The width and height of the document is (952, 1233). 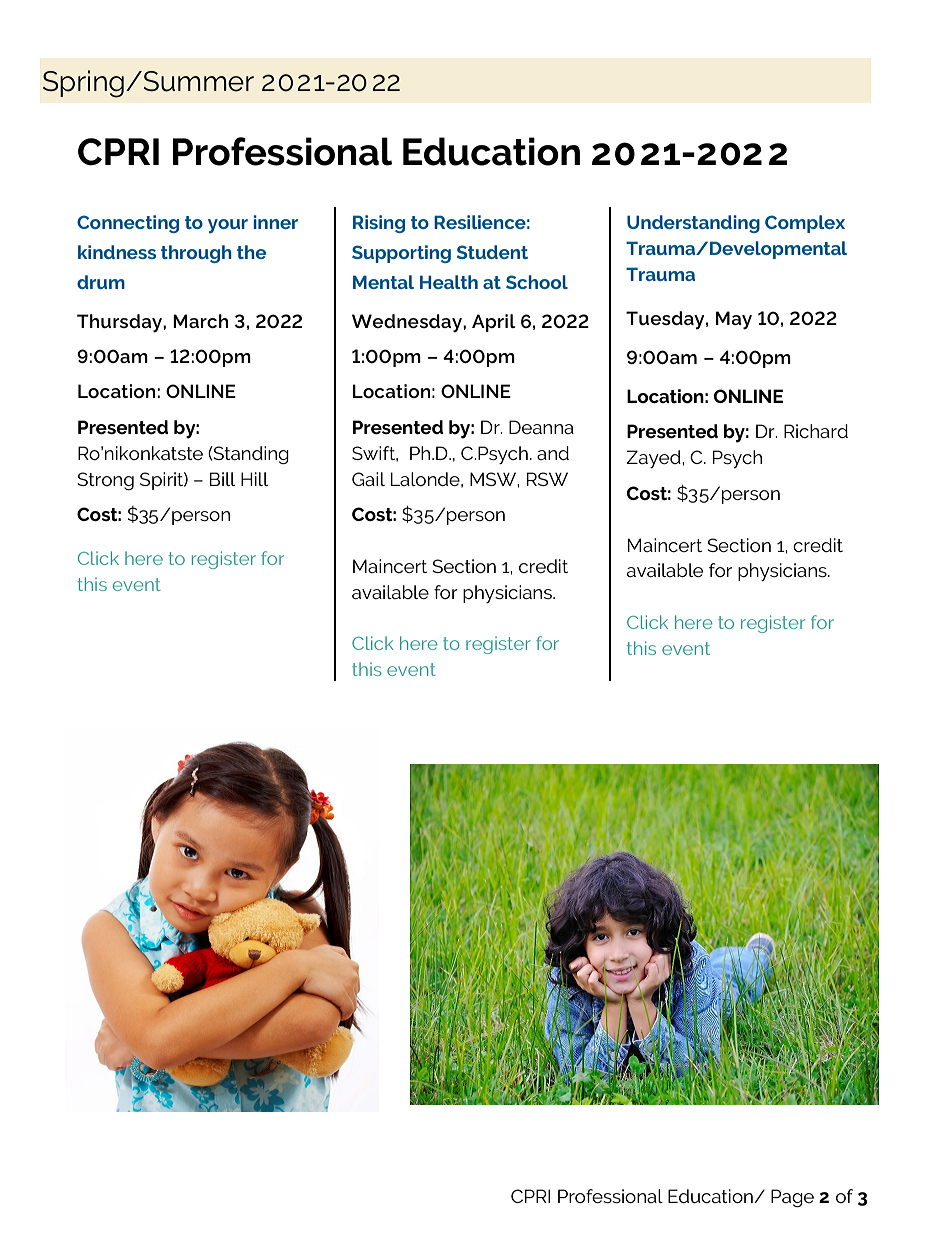 What do you see at coordinates (196, 254) in the document?
I see `through` at bounding box center [196, 254].
